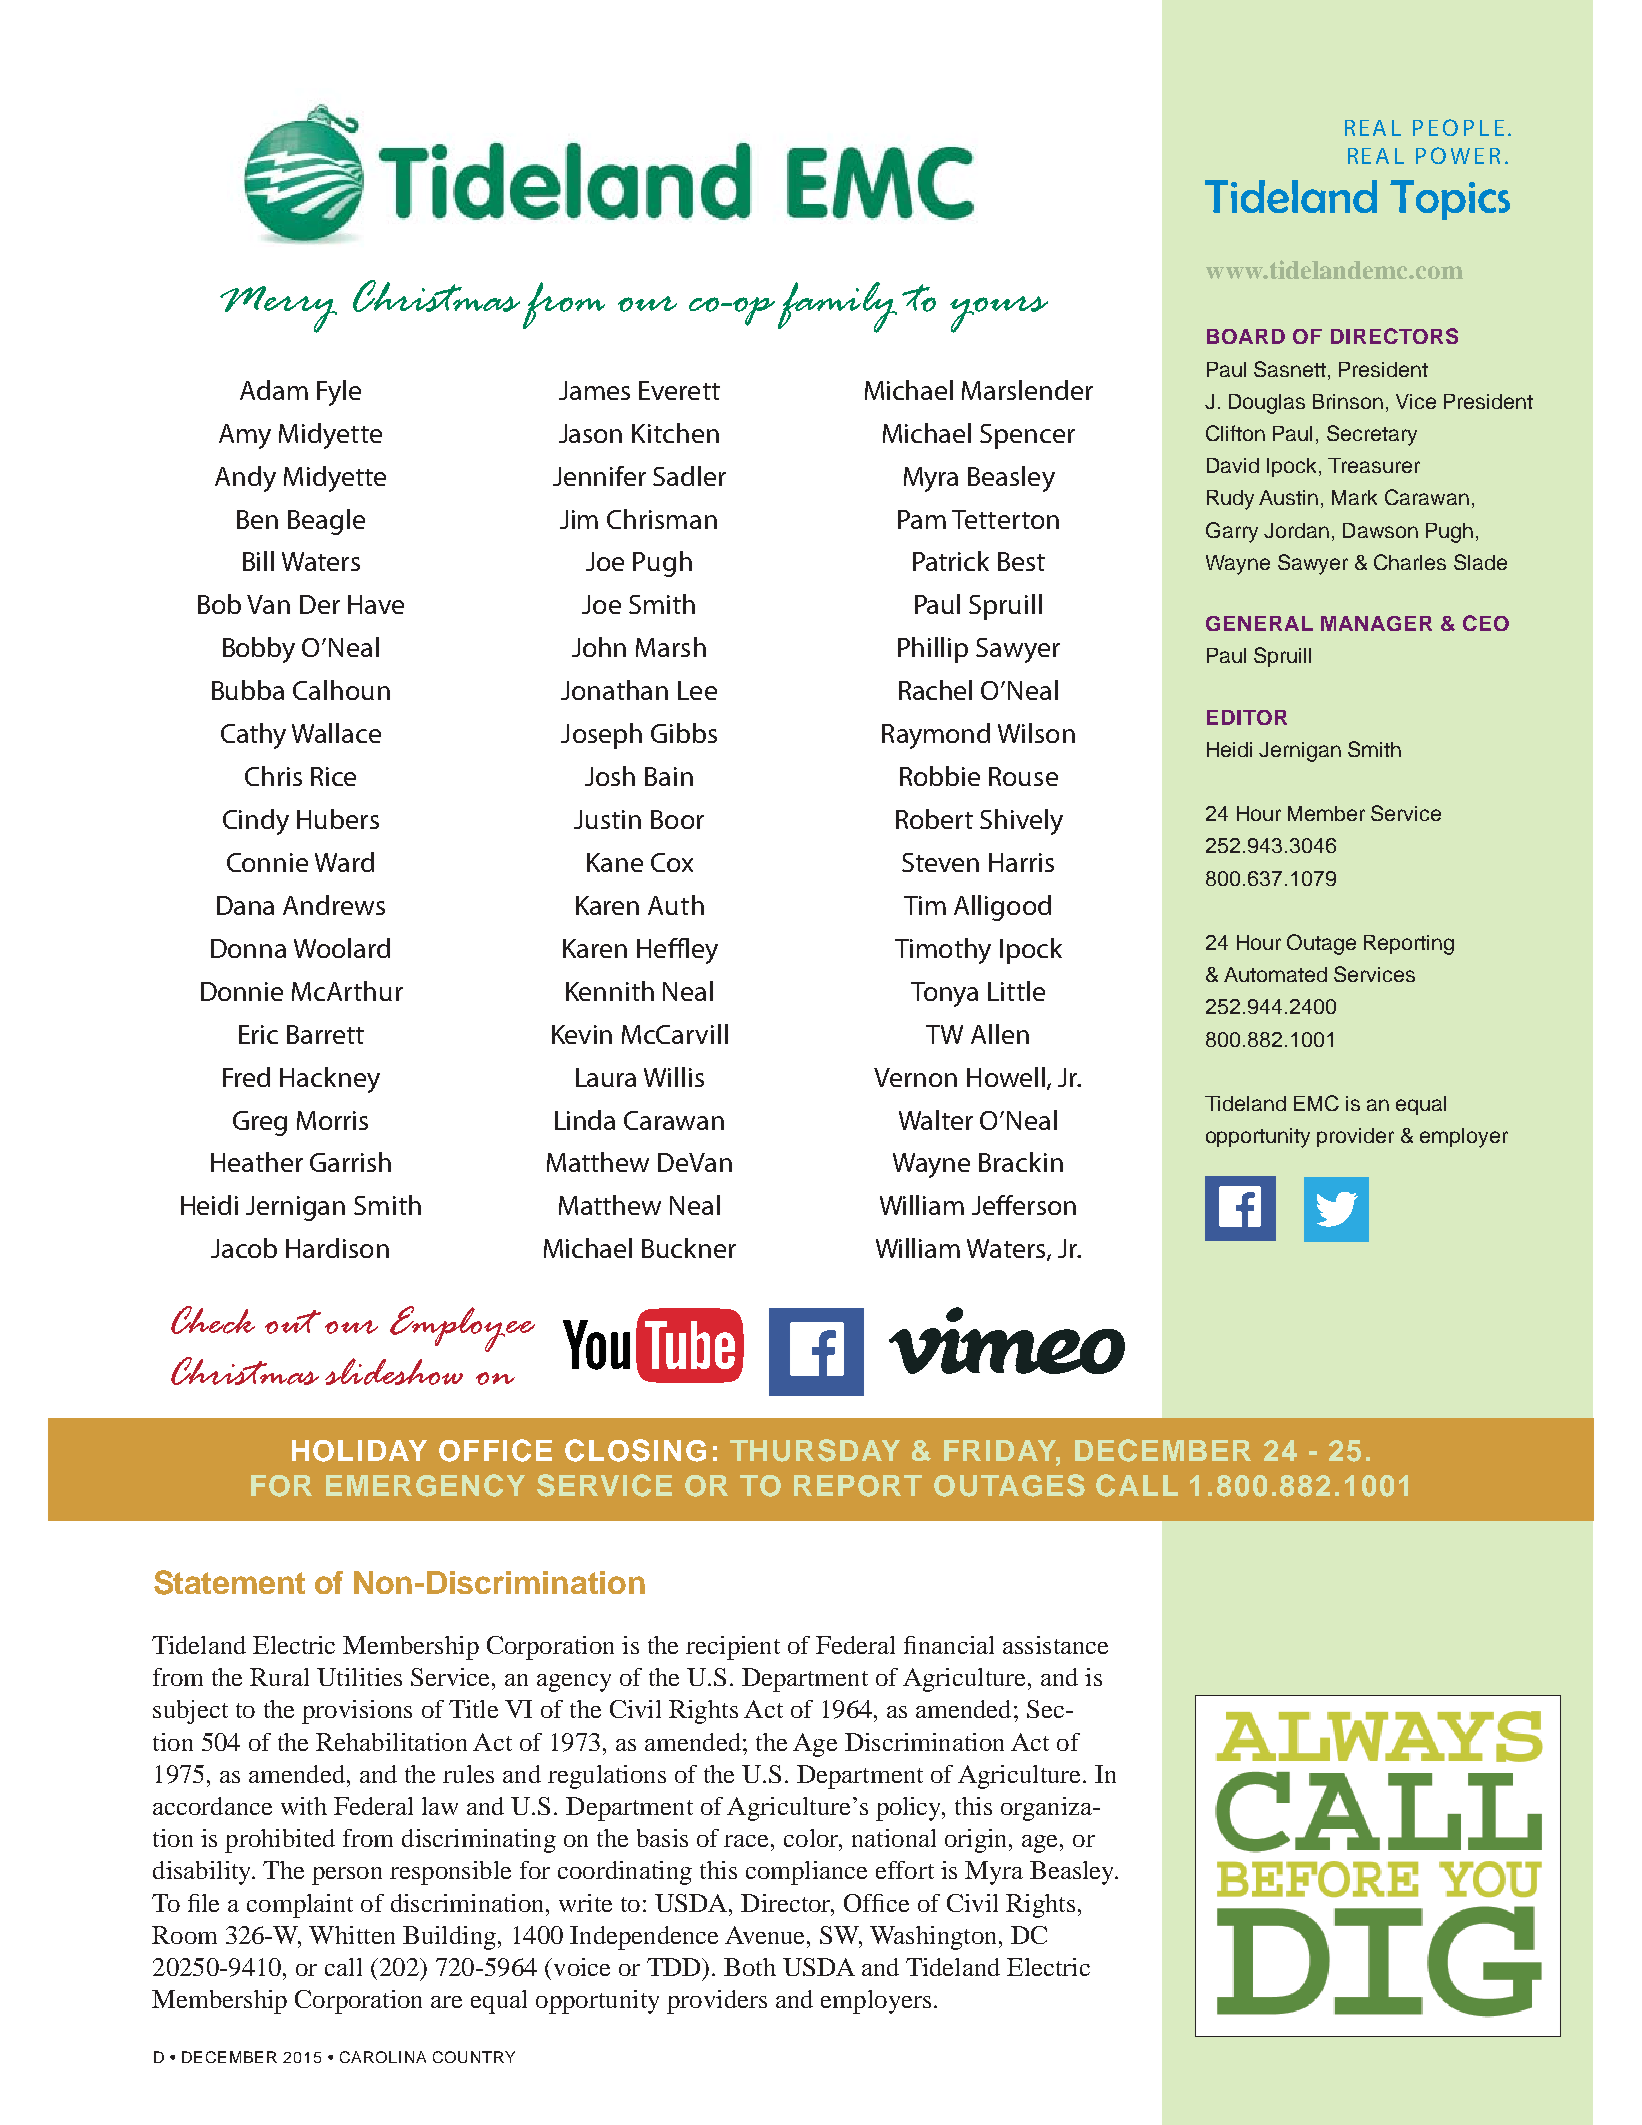 The height and width of the screenshot is (2125, 1642). I want to click on POWER, so click(1458, 155).
